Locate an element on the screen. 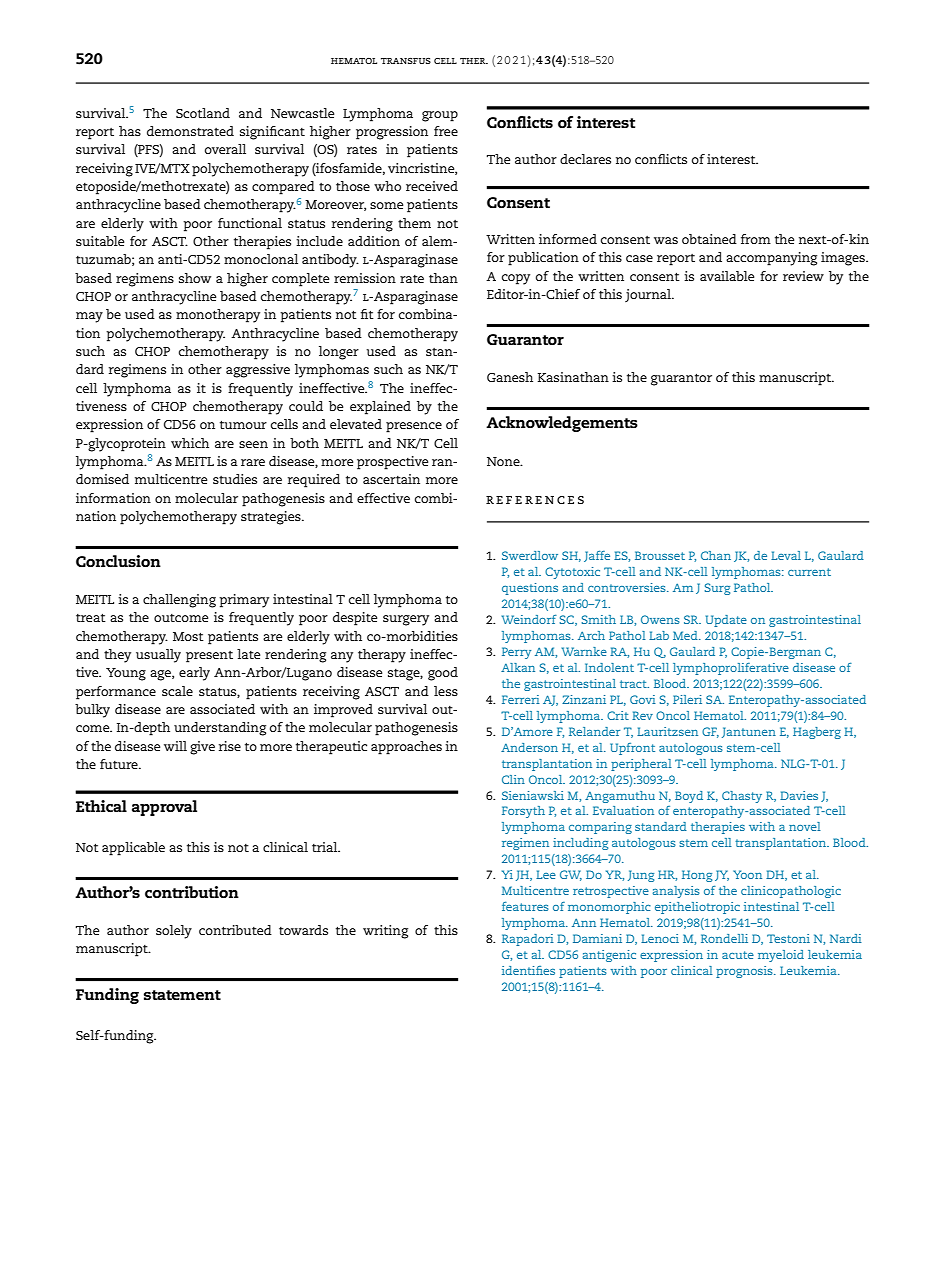 The image size is (952, 1270). from is located at coordinates (756, 239).
